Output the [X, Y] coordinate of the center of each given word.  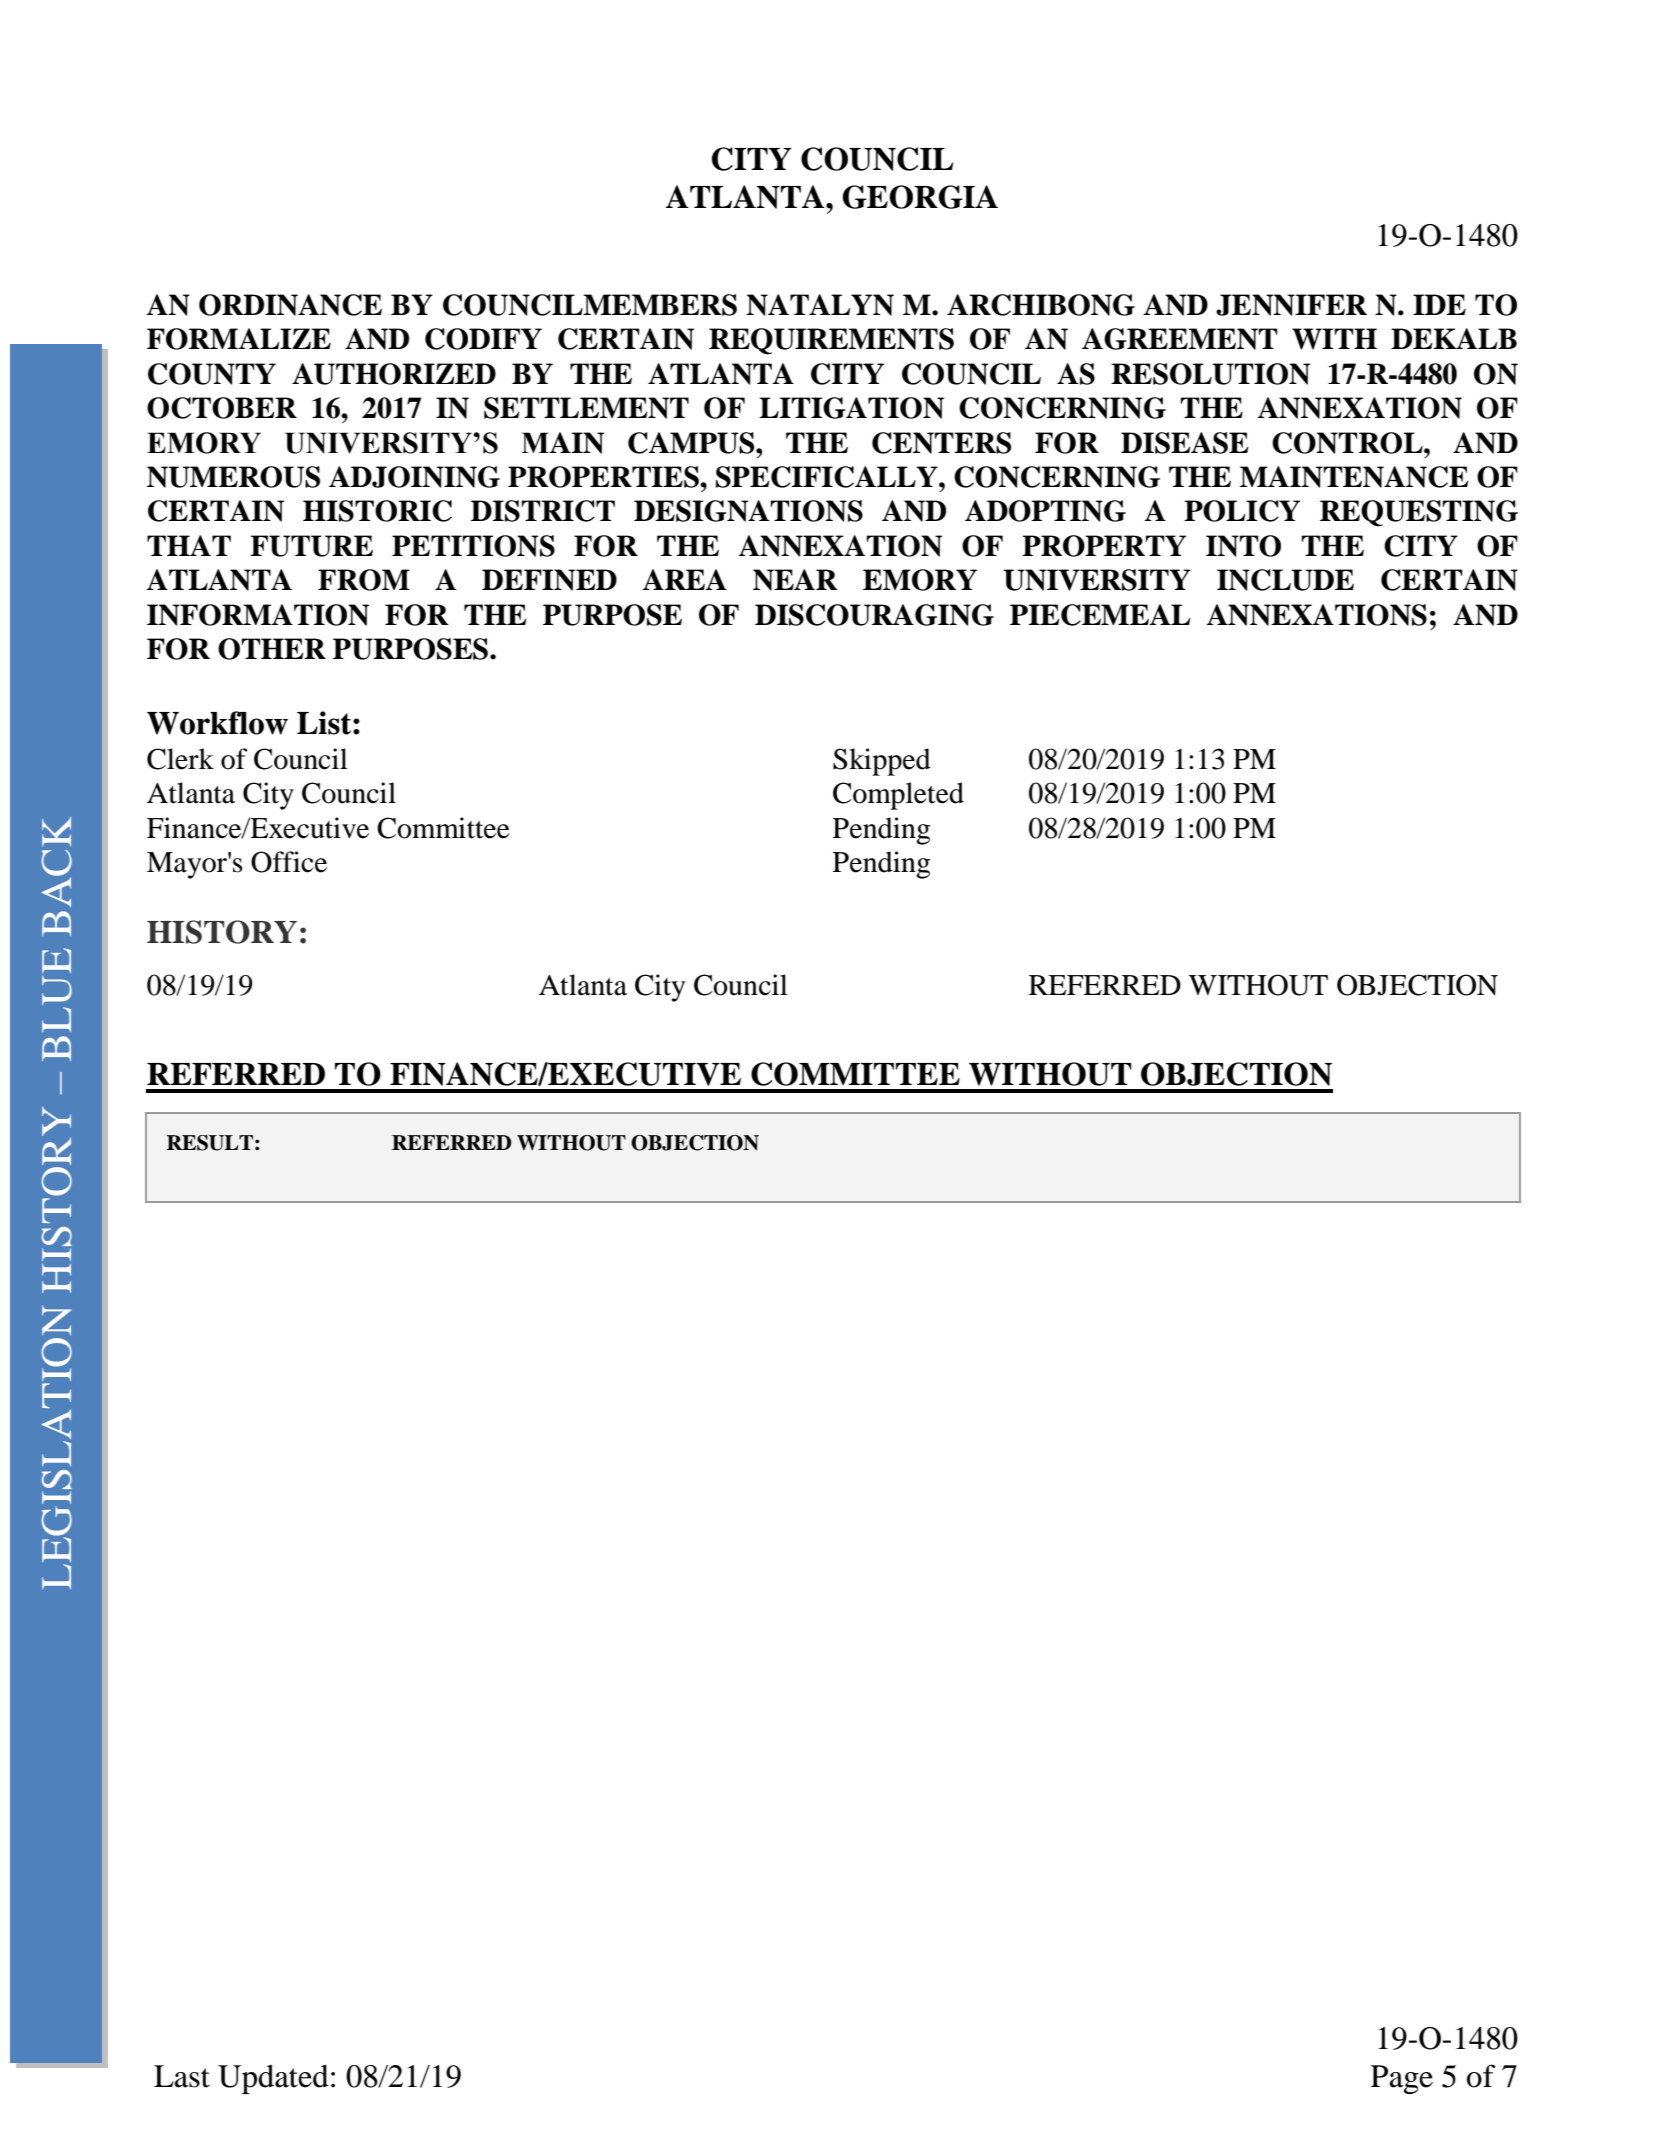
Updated [273, 2079]
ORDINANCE [290, 305]
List [325, 723]
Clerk [180, 759]
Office [289, 862]
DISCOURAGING [874, 615]
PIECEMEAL [1100, 615]
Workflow [217, 723]
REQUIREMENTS [831, 341]
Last [182, 2076]
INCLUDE [1285, 580]
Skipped [882, 762]
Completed [898, 796]
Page [1402, 2079]
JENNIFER [1291, 305]
